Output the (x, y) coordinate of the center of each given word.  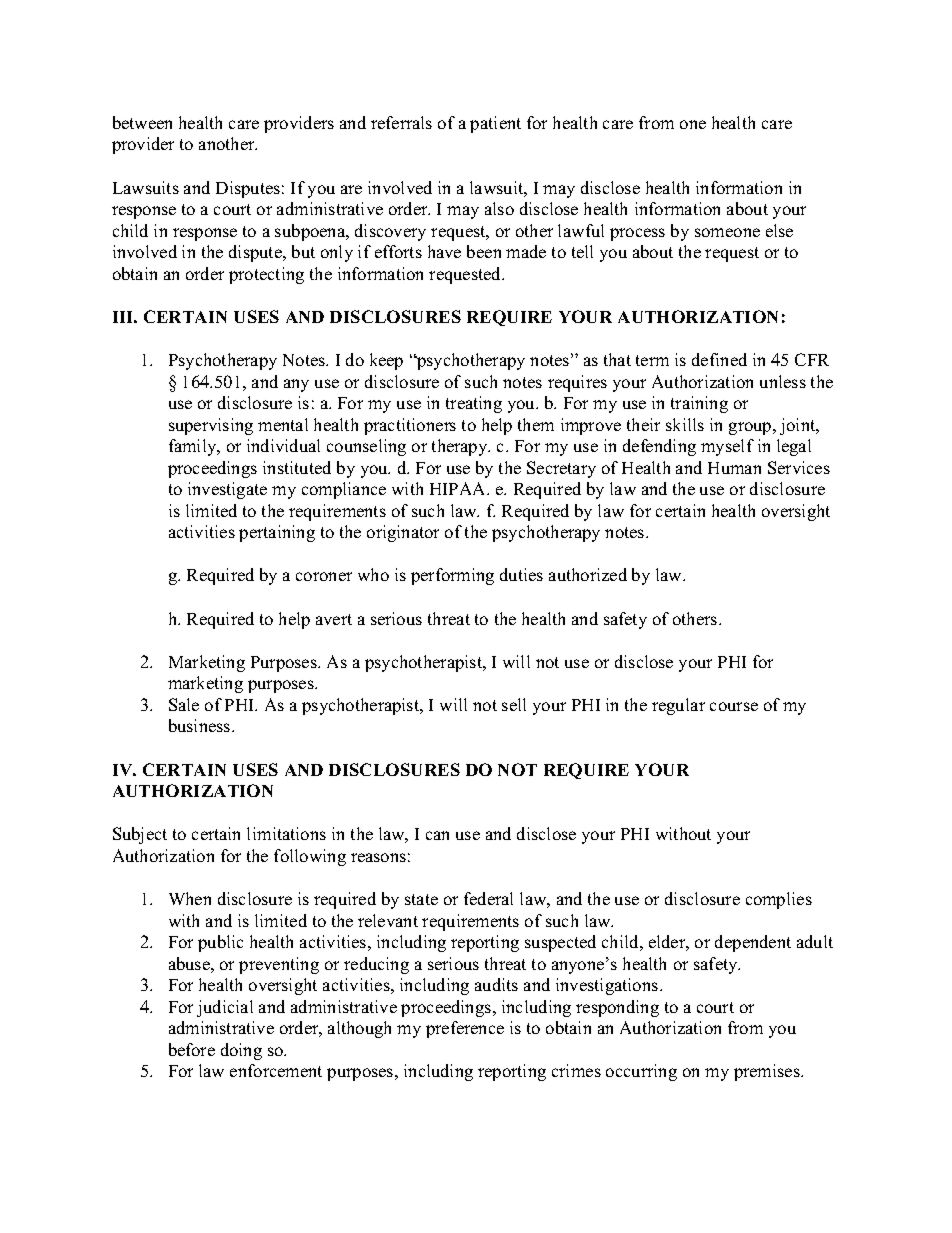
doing (241, 1051)
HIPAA (459, 488)
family (194, 447)
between (142, 122)
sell (514, 704)
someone (727, 232)
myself (727, 447)
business (201, 725)
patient (495, 124)
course (734, 706)
